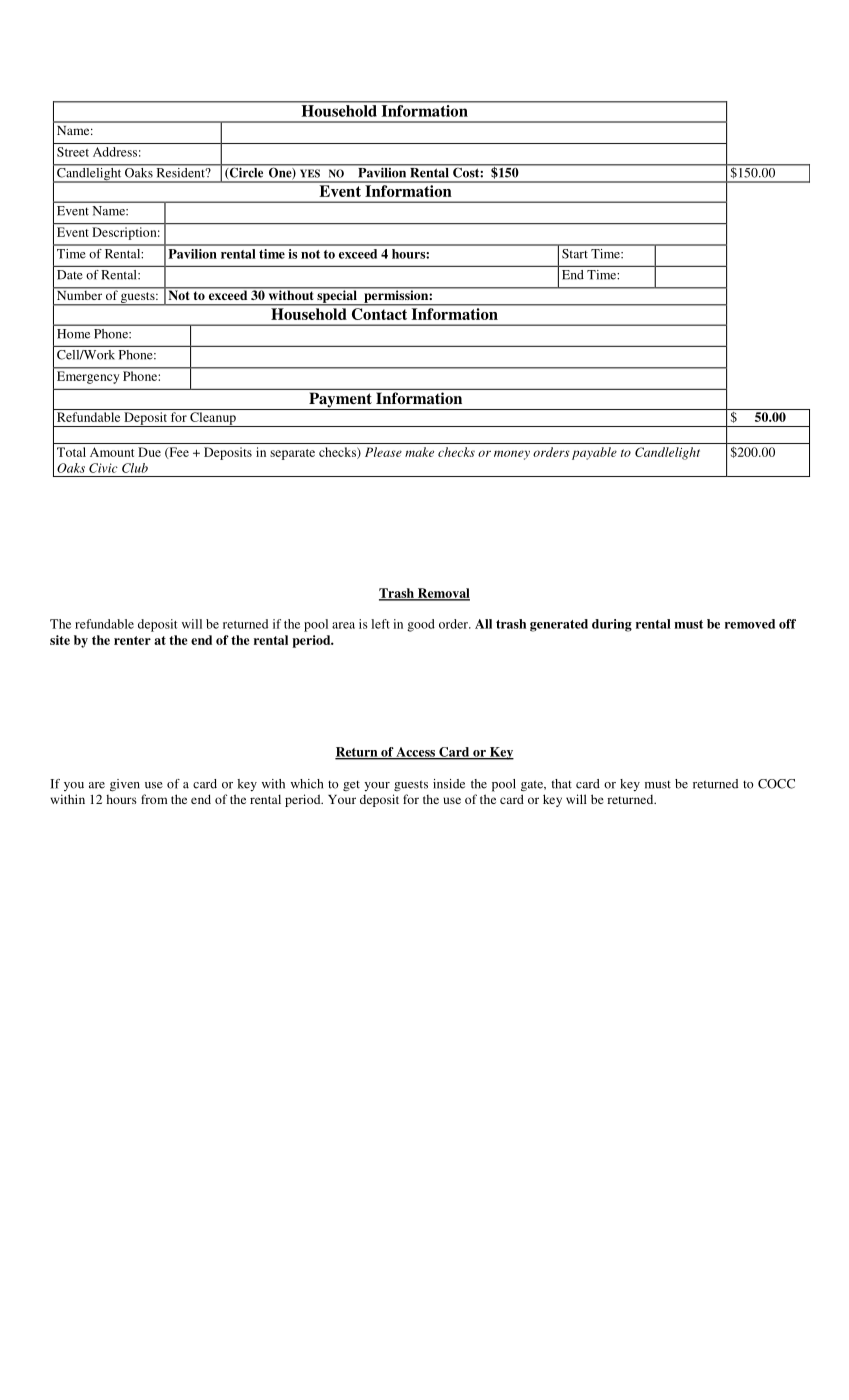 This page has height=1400, width=849. Describe the element at coordinates (125, 785) in the page. I see `given` at that location.
